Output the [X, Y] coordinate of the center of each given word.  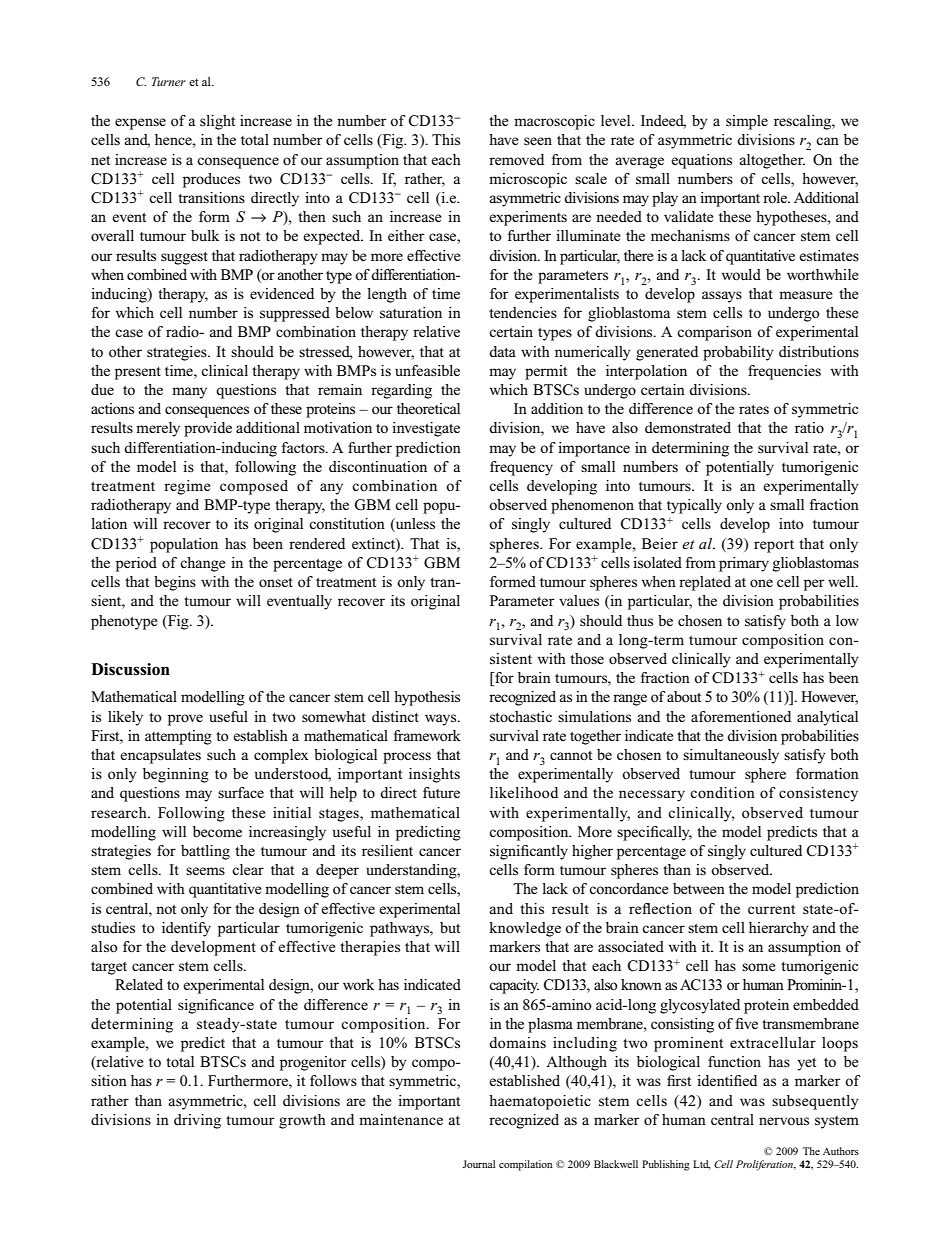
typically [694, 506]
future [441, 792]
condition [722, 792]
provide [208, 429]
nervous [784, 1121]
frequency [521, 468]
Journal [479, 1164]
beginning [176, 775]
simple [747, 122]
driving [197, 1121]
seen [538, 141]
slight [217, 122]
